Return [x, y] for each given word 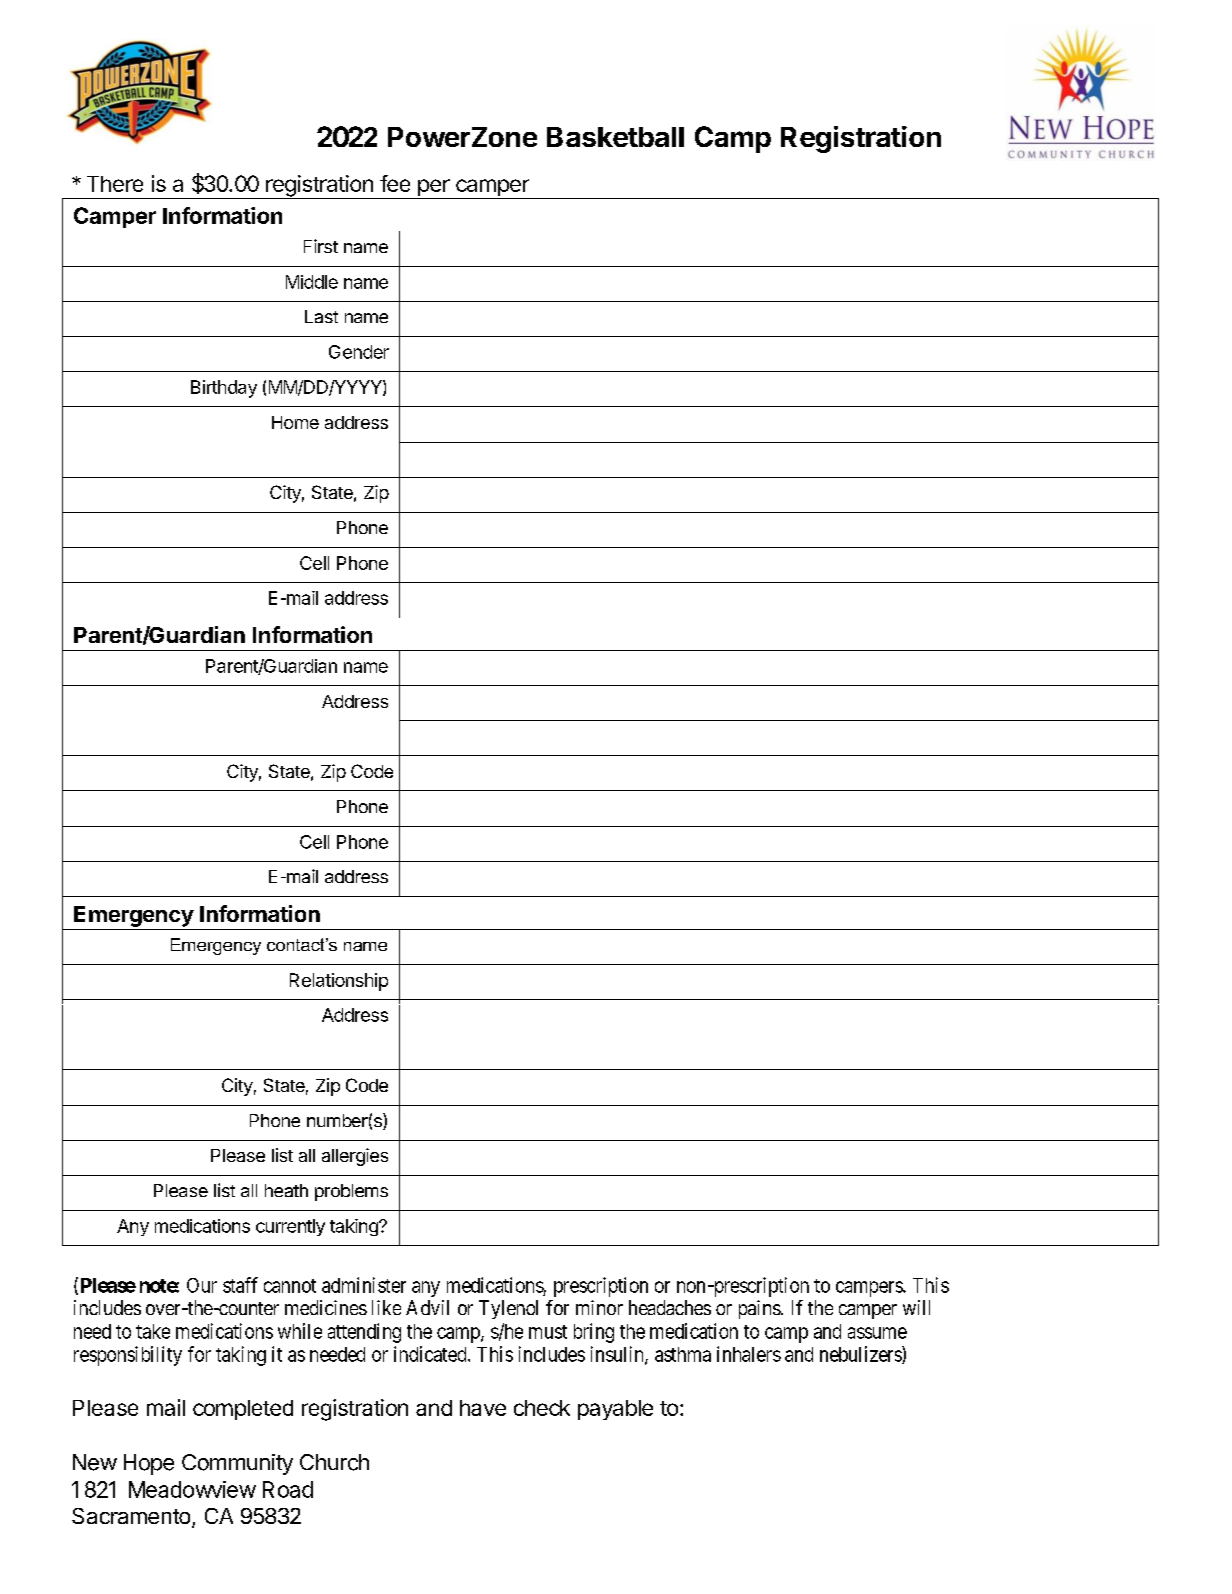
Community [237, 1464]
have [483, 1408]
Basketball [615, 137]
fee [395, 183]
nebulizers [861, 1355]
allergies [355, 1157]
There [115, 184]
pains [760, 1309]
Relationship [339, 982]
